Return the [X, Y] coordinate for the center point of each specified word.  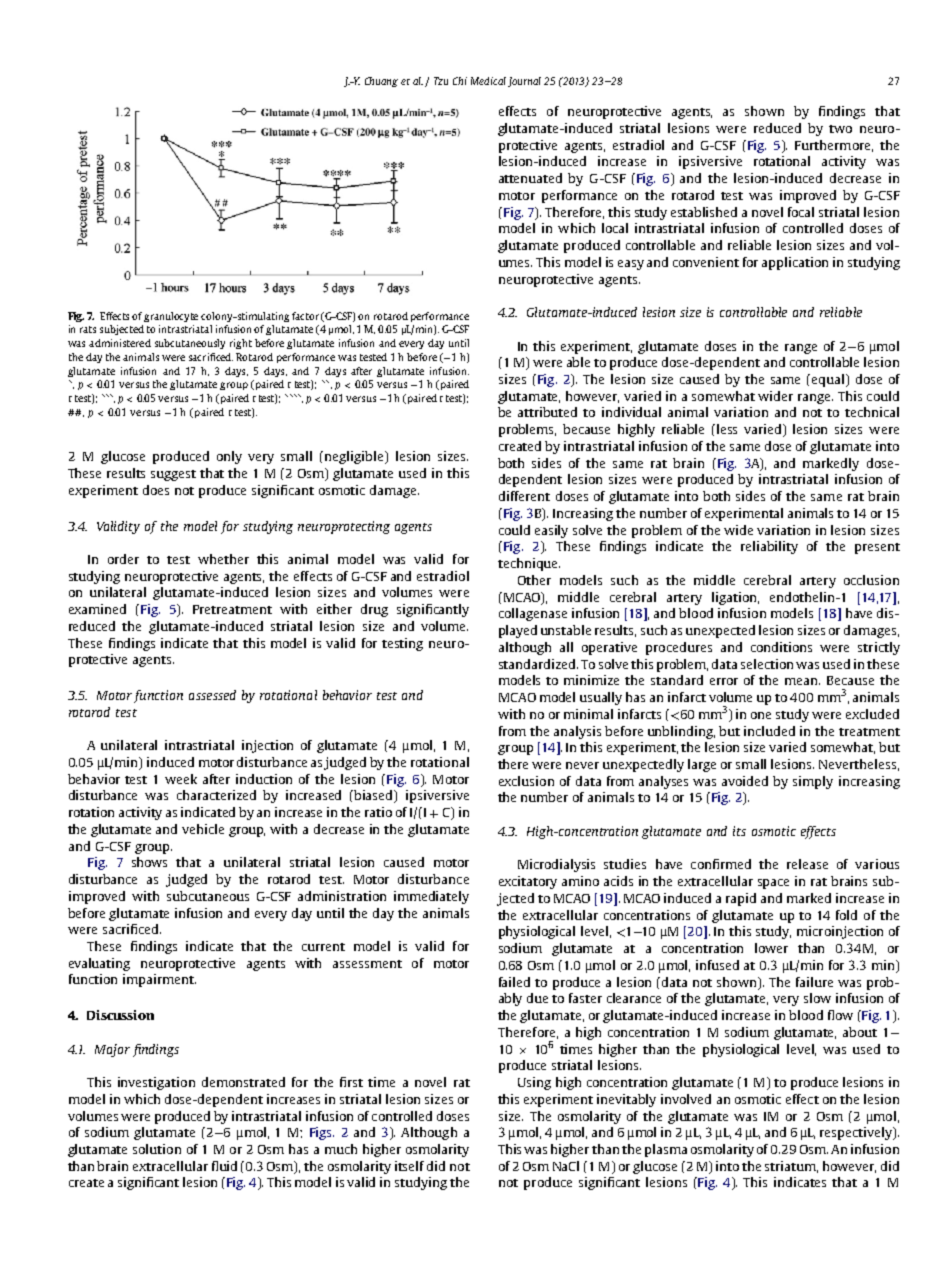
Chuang [381, 82]
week [181, 779]
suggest [173, 475]
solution [157, 1149]
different [524, 496]
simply [813, 782]
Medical [488, 81]
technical [872, 412]
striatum [791, 1167]
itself [409, 1166]
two [840, 129]
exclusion [526, 781]
